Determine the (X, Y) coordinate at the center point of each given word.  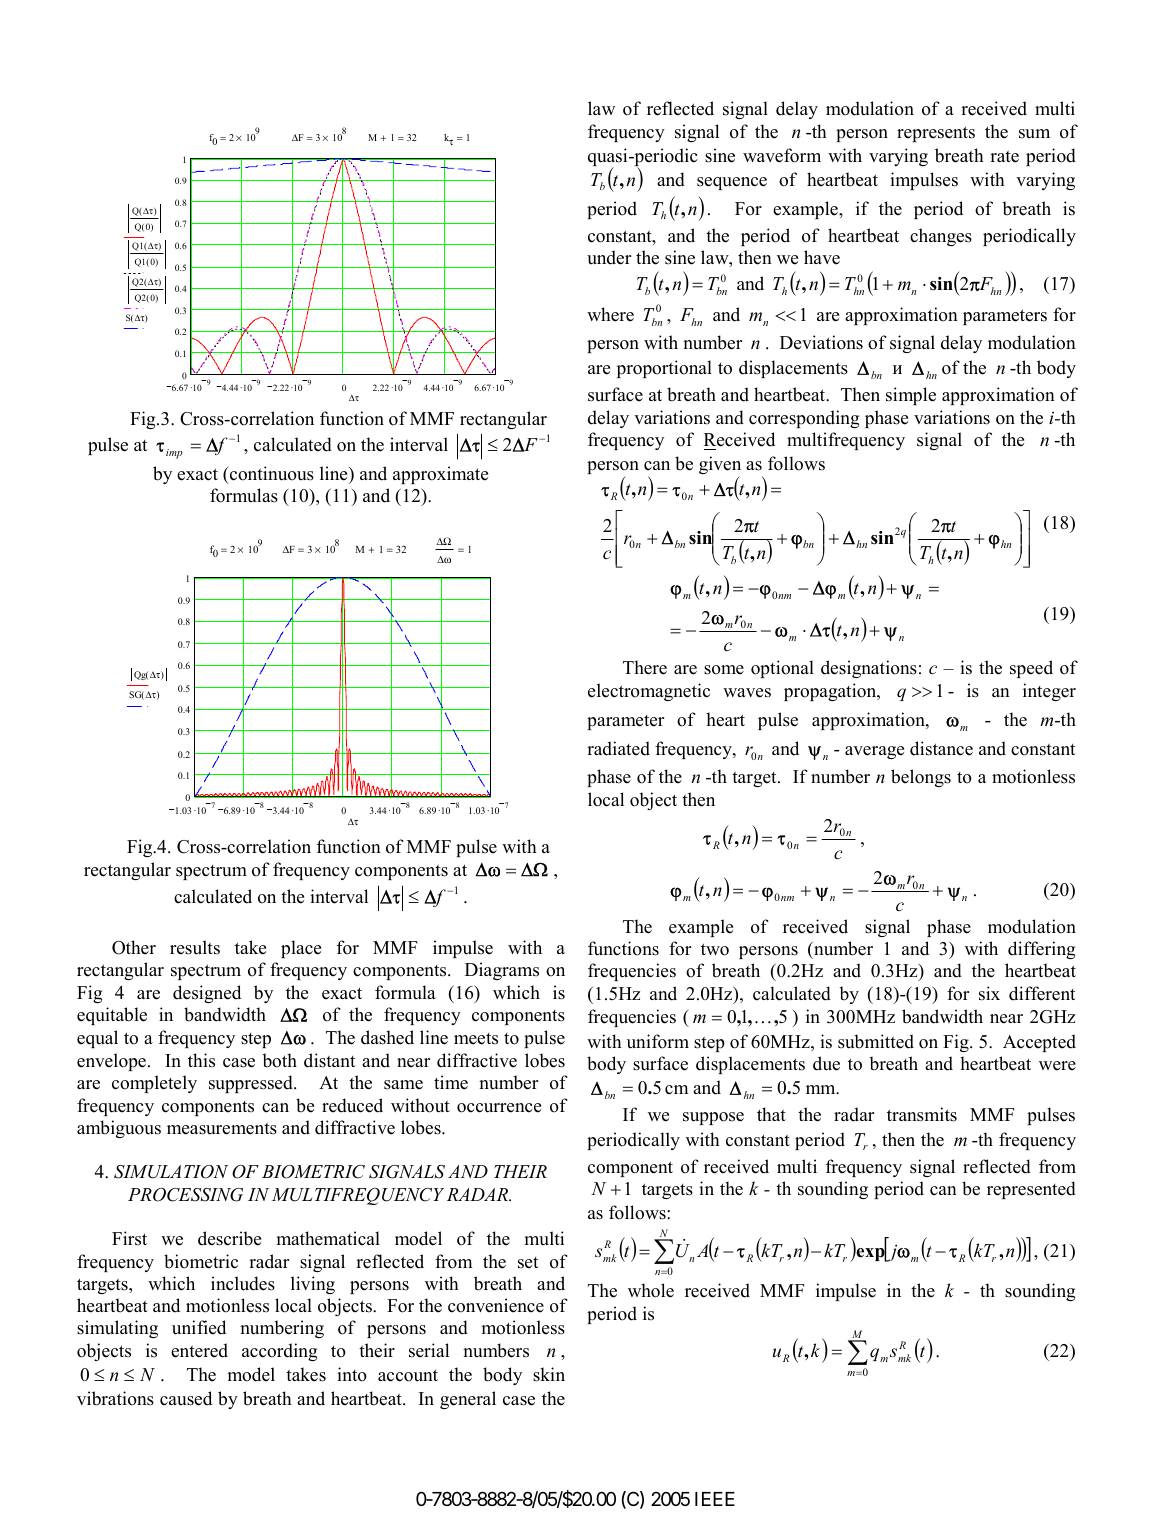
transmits (922, 1114)
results (195, 947)
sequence (732, 183)
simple (911, 396)
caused (186, 1398)
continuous (271, 473)
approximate (440, 475)
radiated (618, 748)
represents (936, 134)
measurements (222, 1128)
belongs (921, 778)
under (609, 257)
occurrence (499, 1108)
